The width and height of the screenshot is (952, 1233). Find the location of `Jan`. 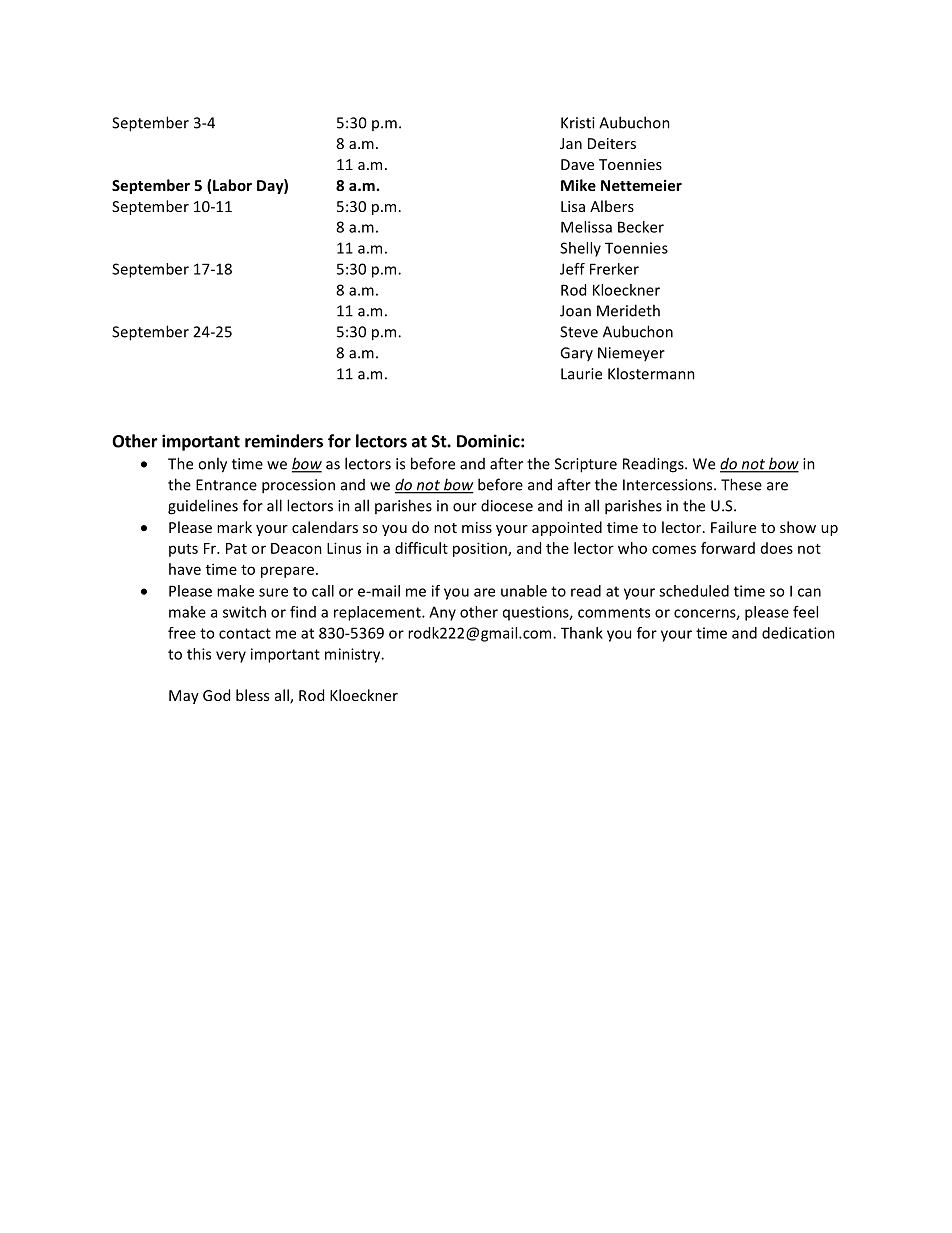

Jan is located at coordinates (571, 143).
